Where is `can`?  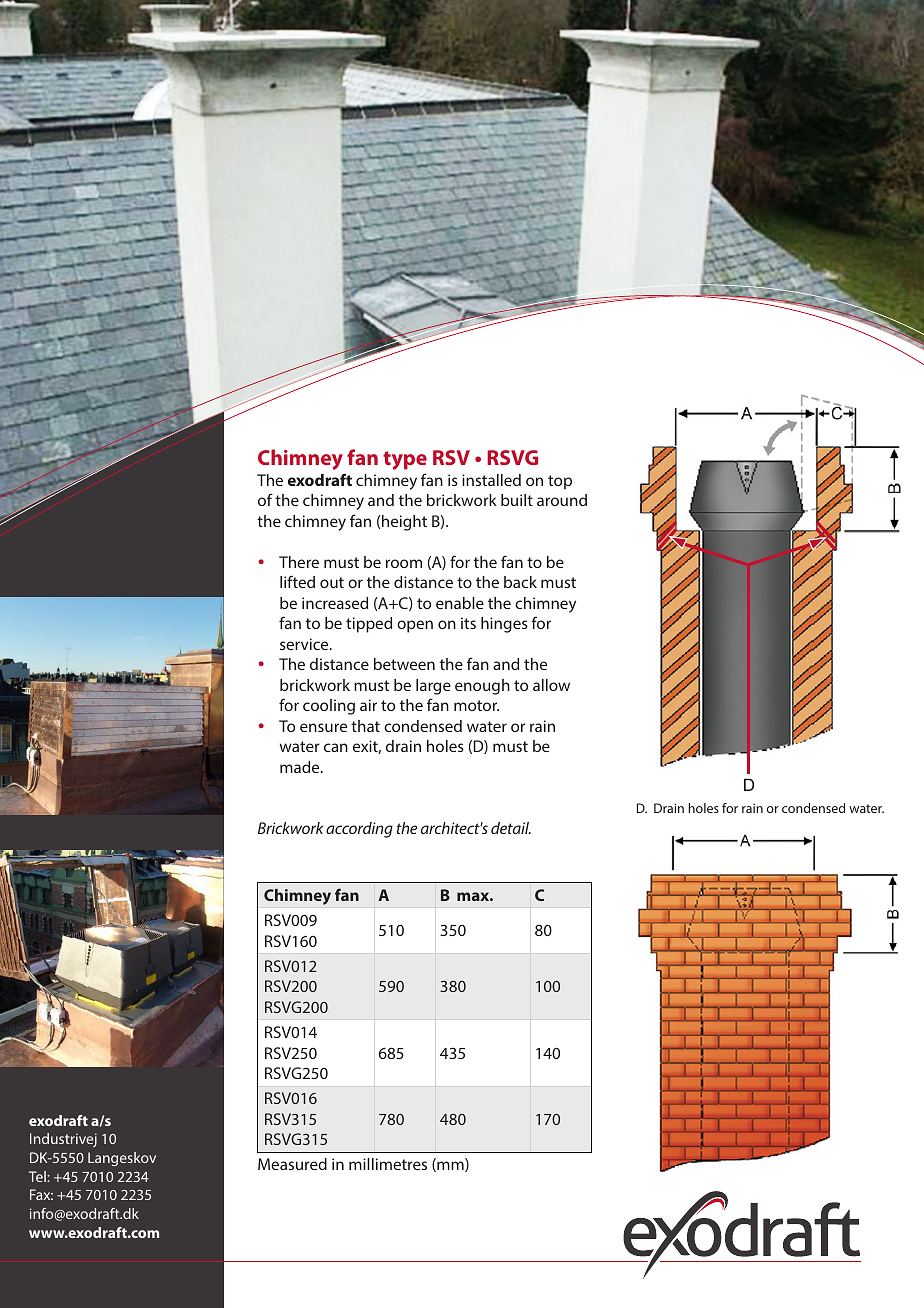 can is located at coordinates (336, 747).
